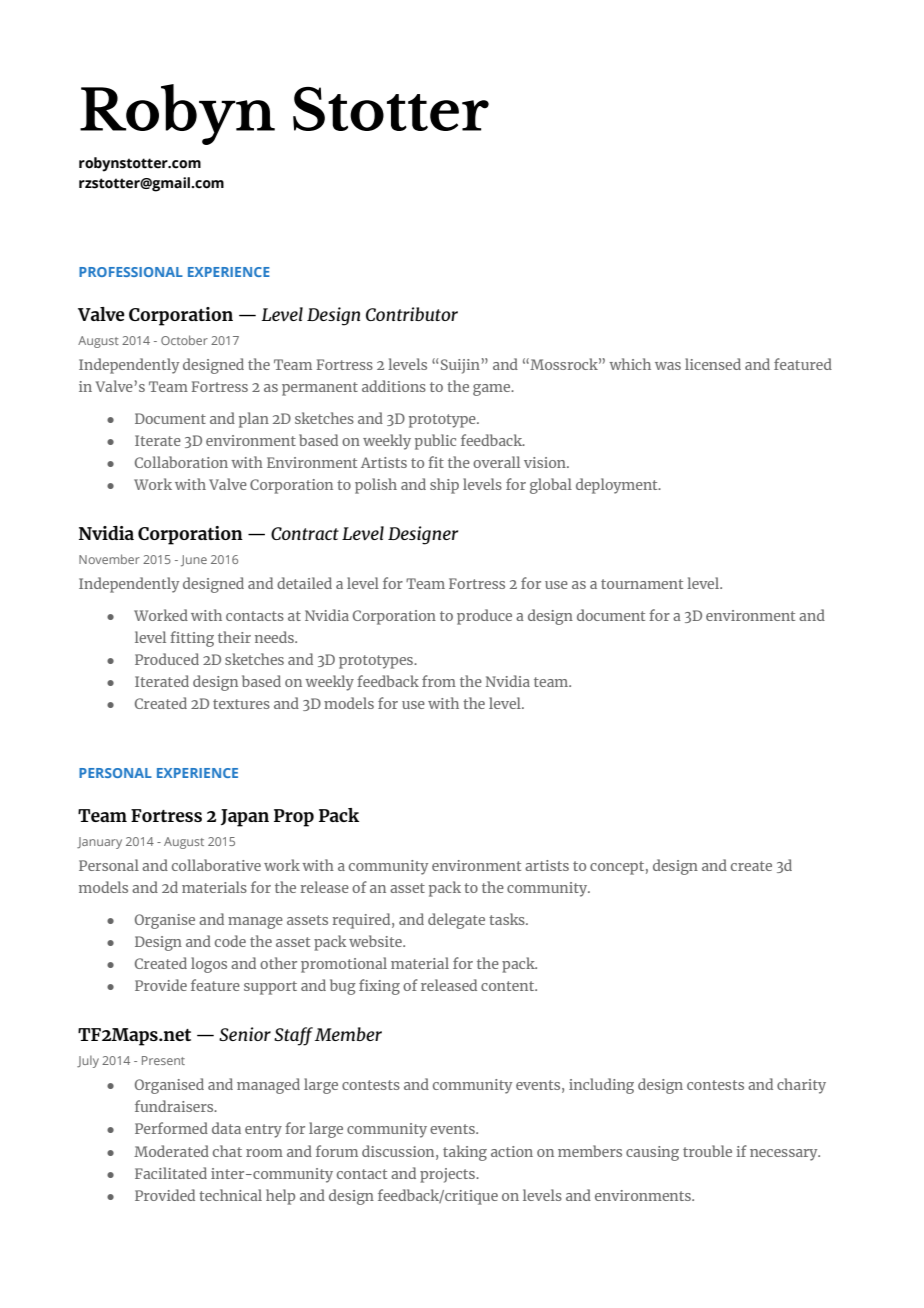  What do you see at coordinates (131, 272) in the screenshot?
I see `PROFESSIONAL` at bounding box center [131, 272].
